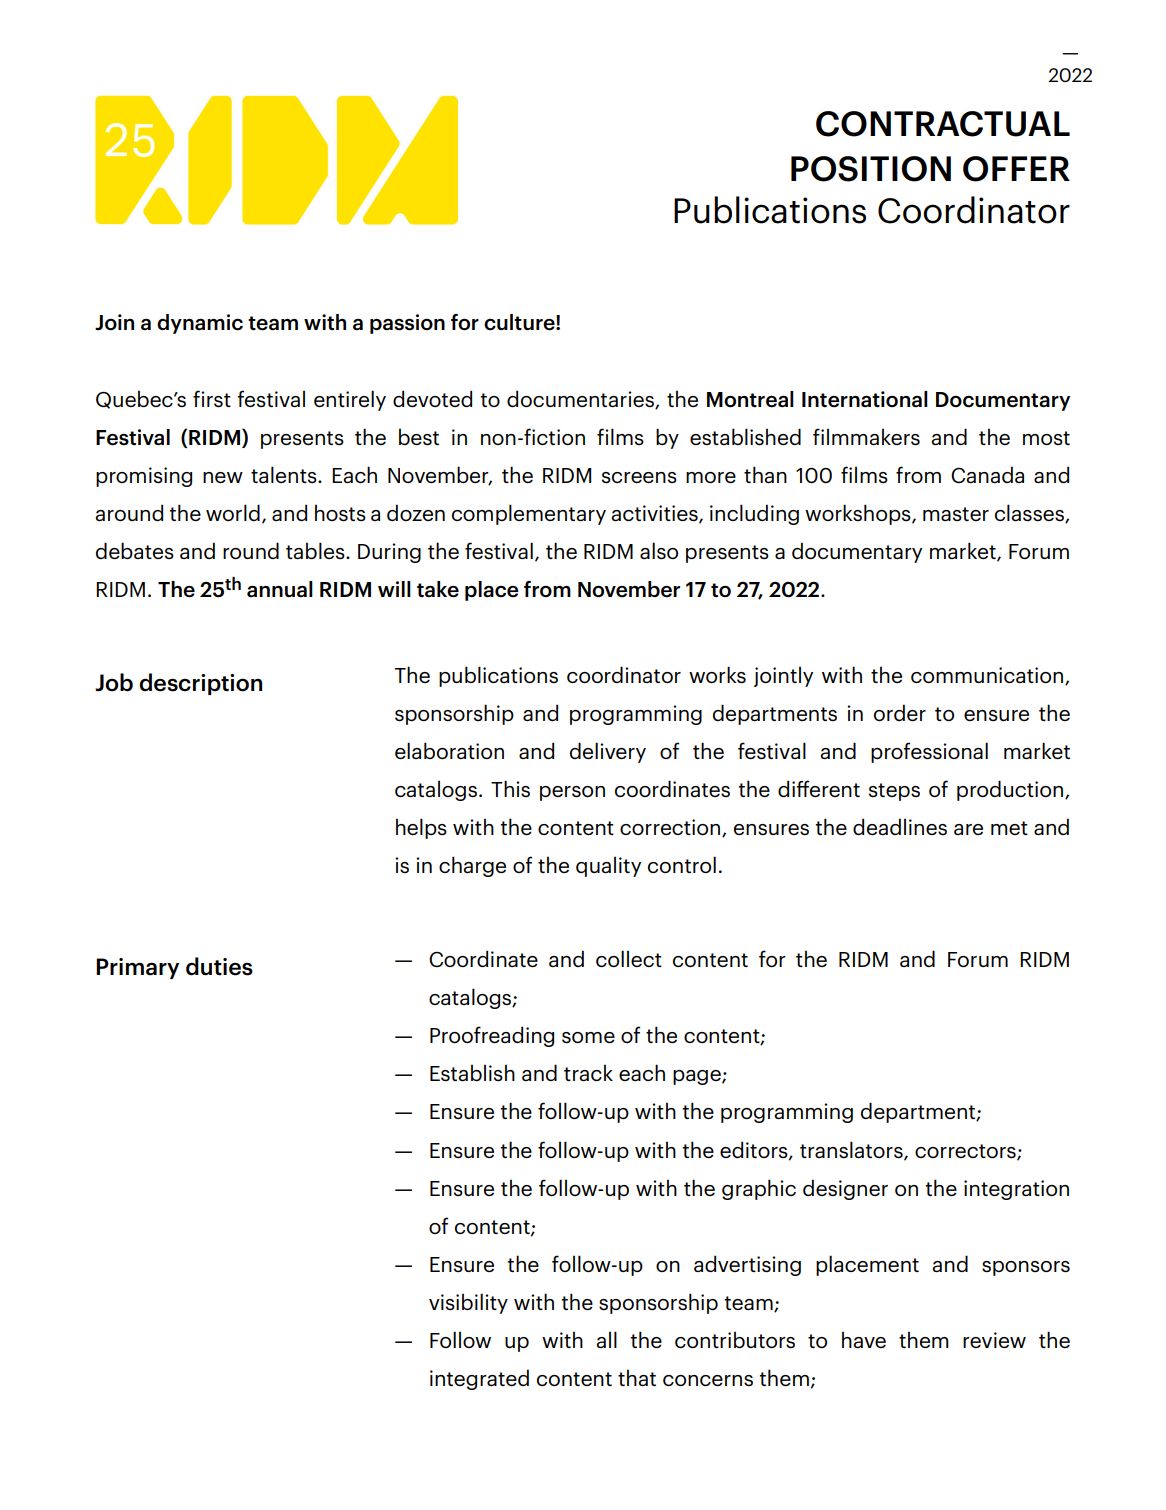 The image size is (1166, 1510). Describe the element at coordinates (200, 324) in the image. I see `dynamic` at that location.
